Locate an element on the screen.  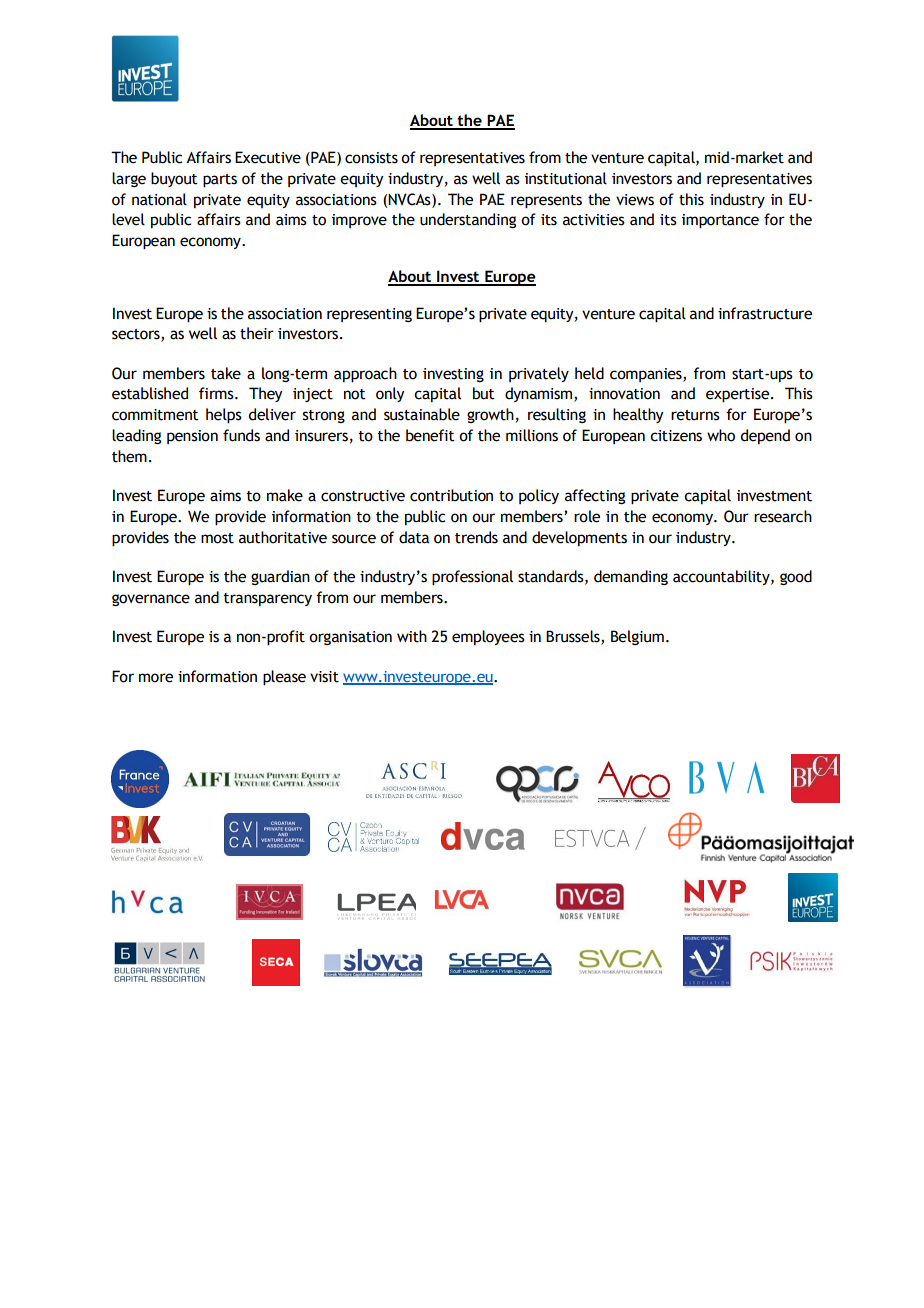
consists is located at coordinates (371, 158).
